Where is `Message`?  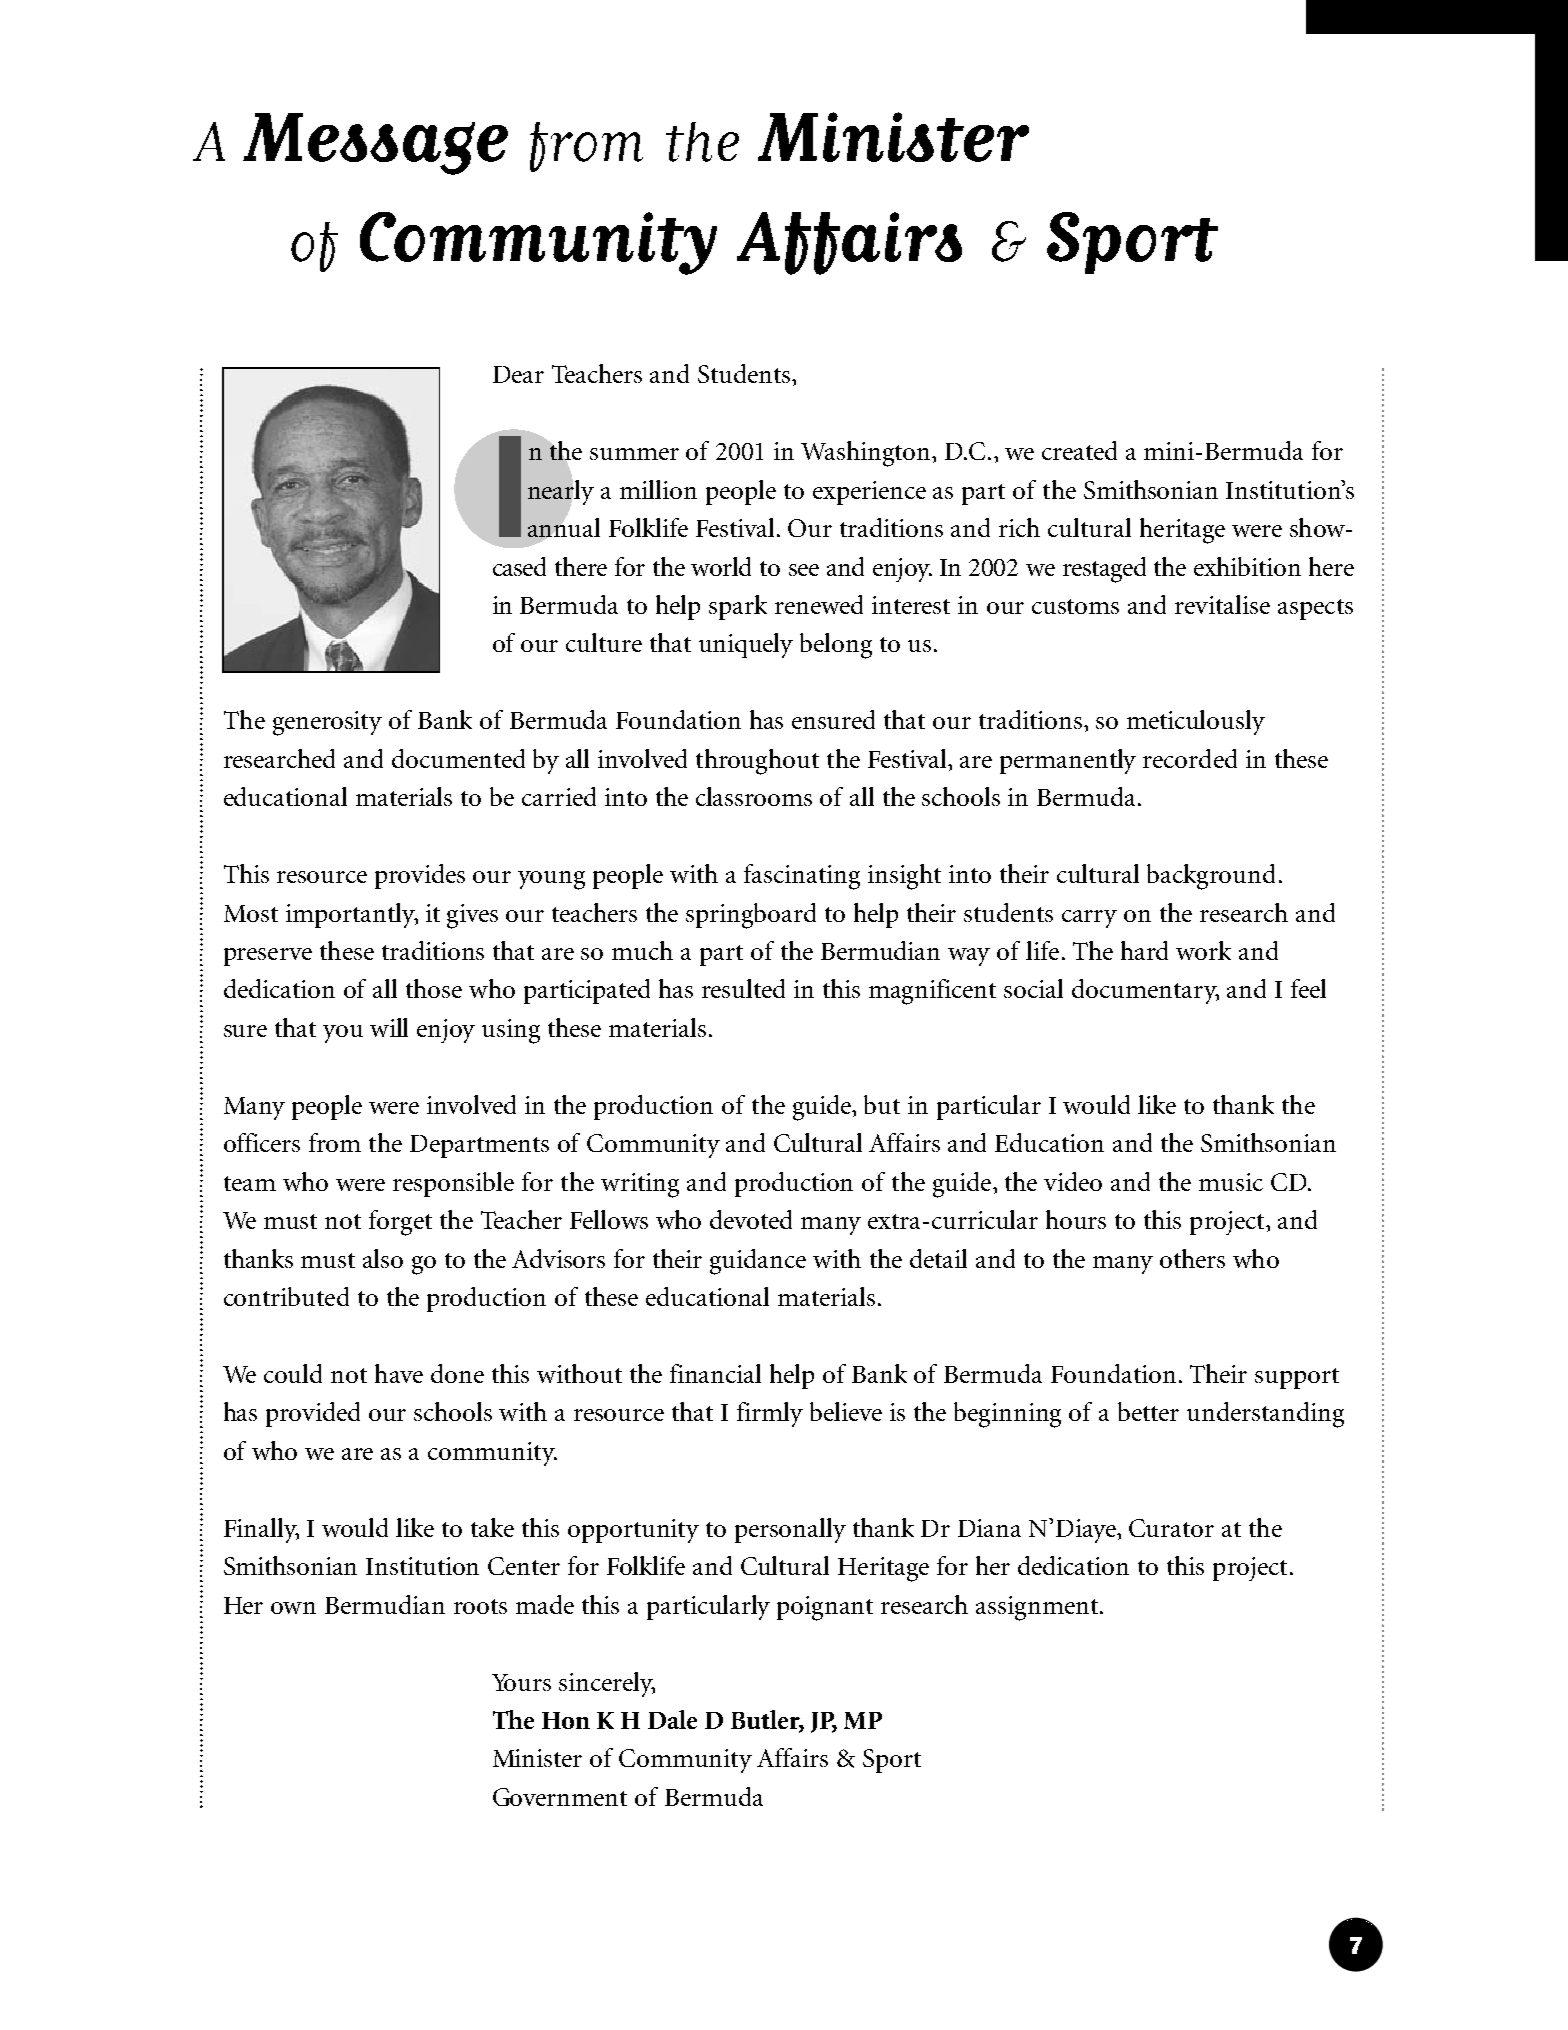 Message is located at coordinates (375, 144).
